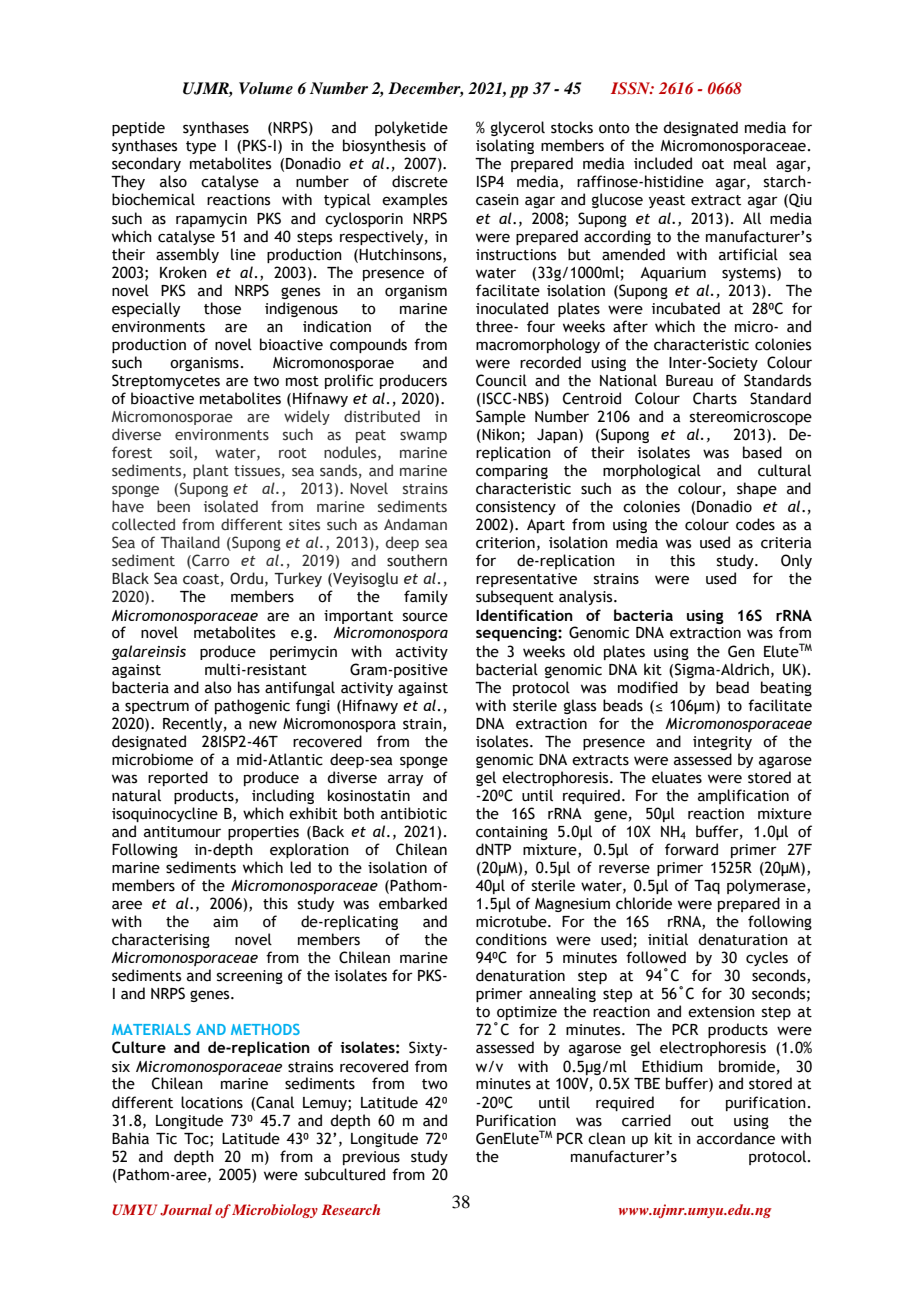 This image has width=924, height=1308. What do you see at coordinates (713, 164) in the image?
I see `oat` at bounding box center [713, 164].
